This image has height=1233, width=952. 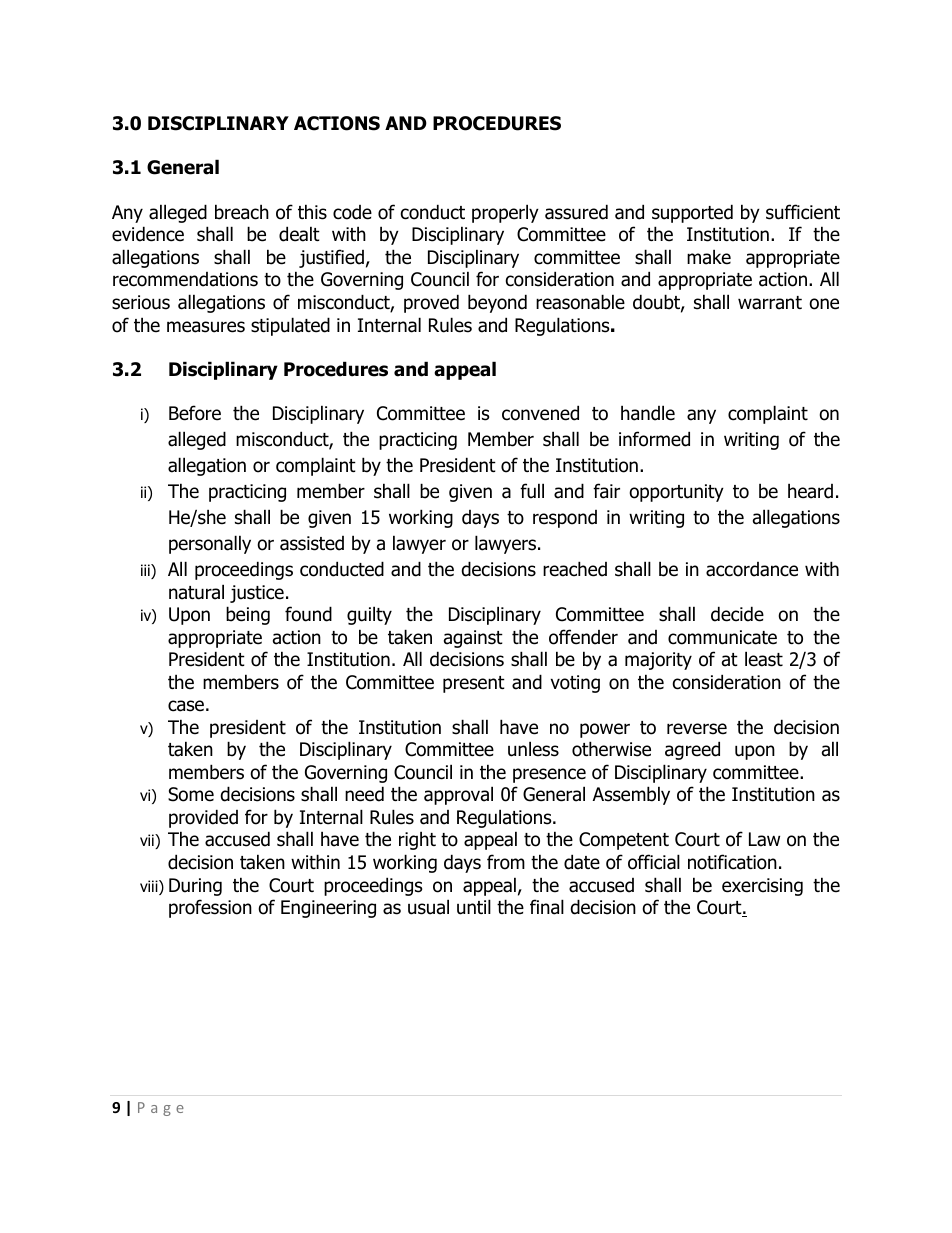 What do you see at coordinates (709, 257) in the image?
I see `make` at bounding box center [709, 257].
